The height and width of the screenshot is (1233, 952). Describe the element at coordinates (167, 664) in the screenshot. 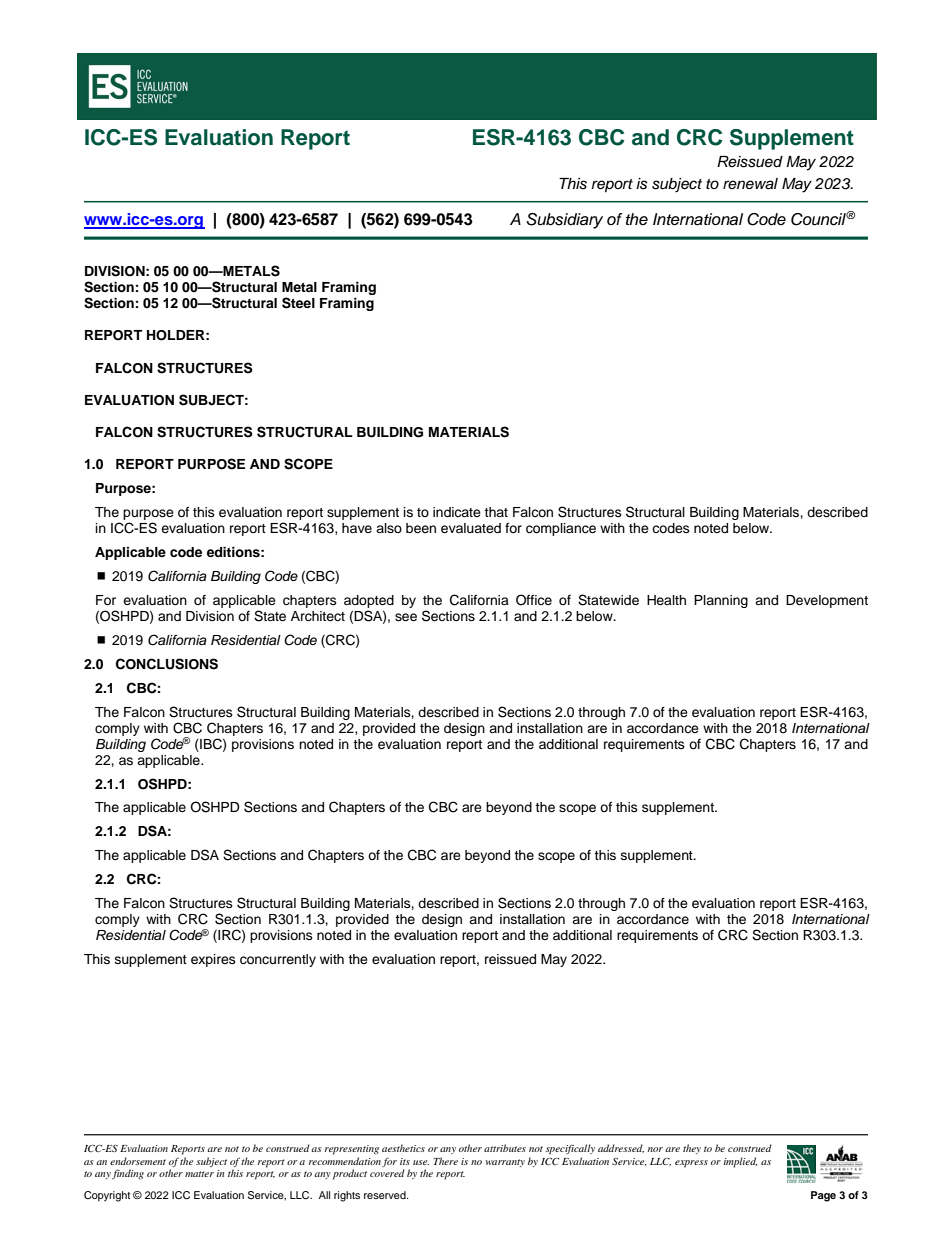

I see `CONCLUSIONS` at that location.
